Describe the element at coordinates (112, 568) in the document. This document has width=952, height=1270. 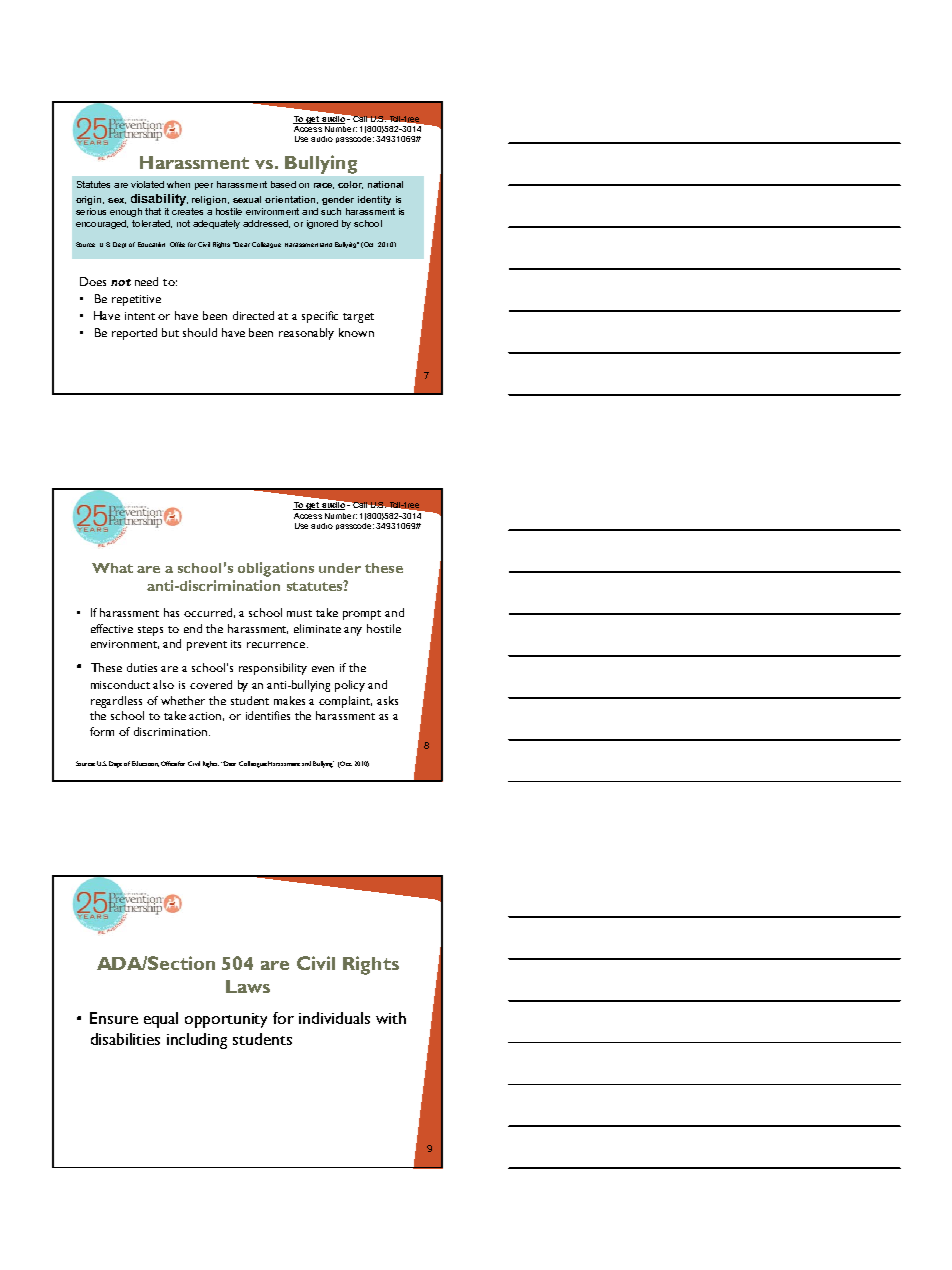
I see `What` at that location.
